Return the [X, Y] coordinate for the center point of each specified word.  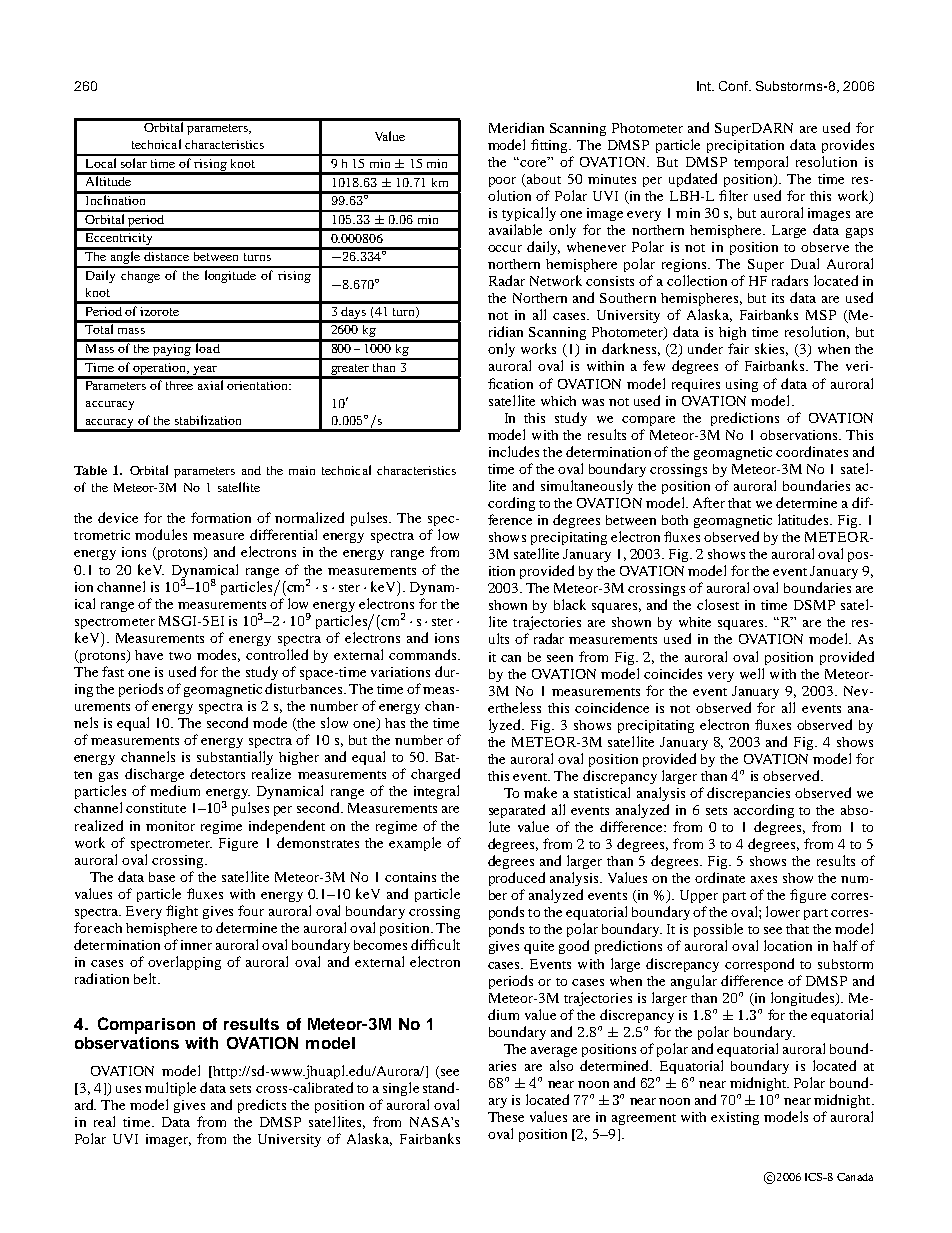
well [752, 673]
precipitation [745, 146]
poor [502, 182]
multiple [170, 1089]
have [149, 655]
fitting [551, 146]
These [506, 1117]
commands [424, 654]
